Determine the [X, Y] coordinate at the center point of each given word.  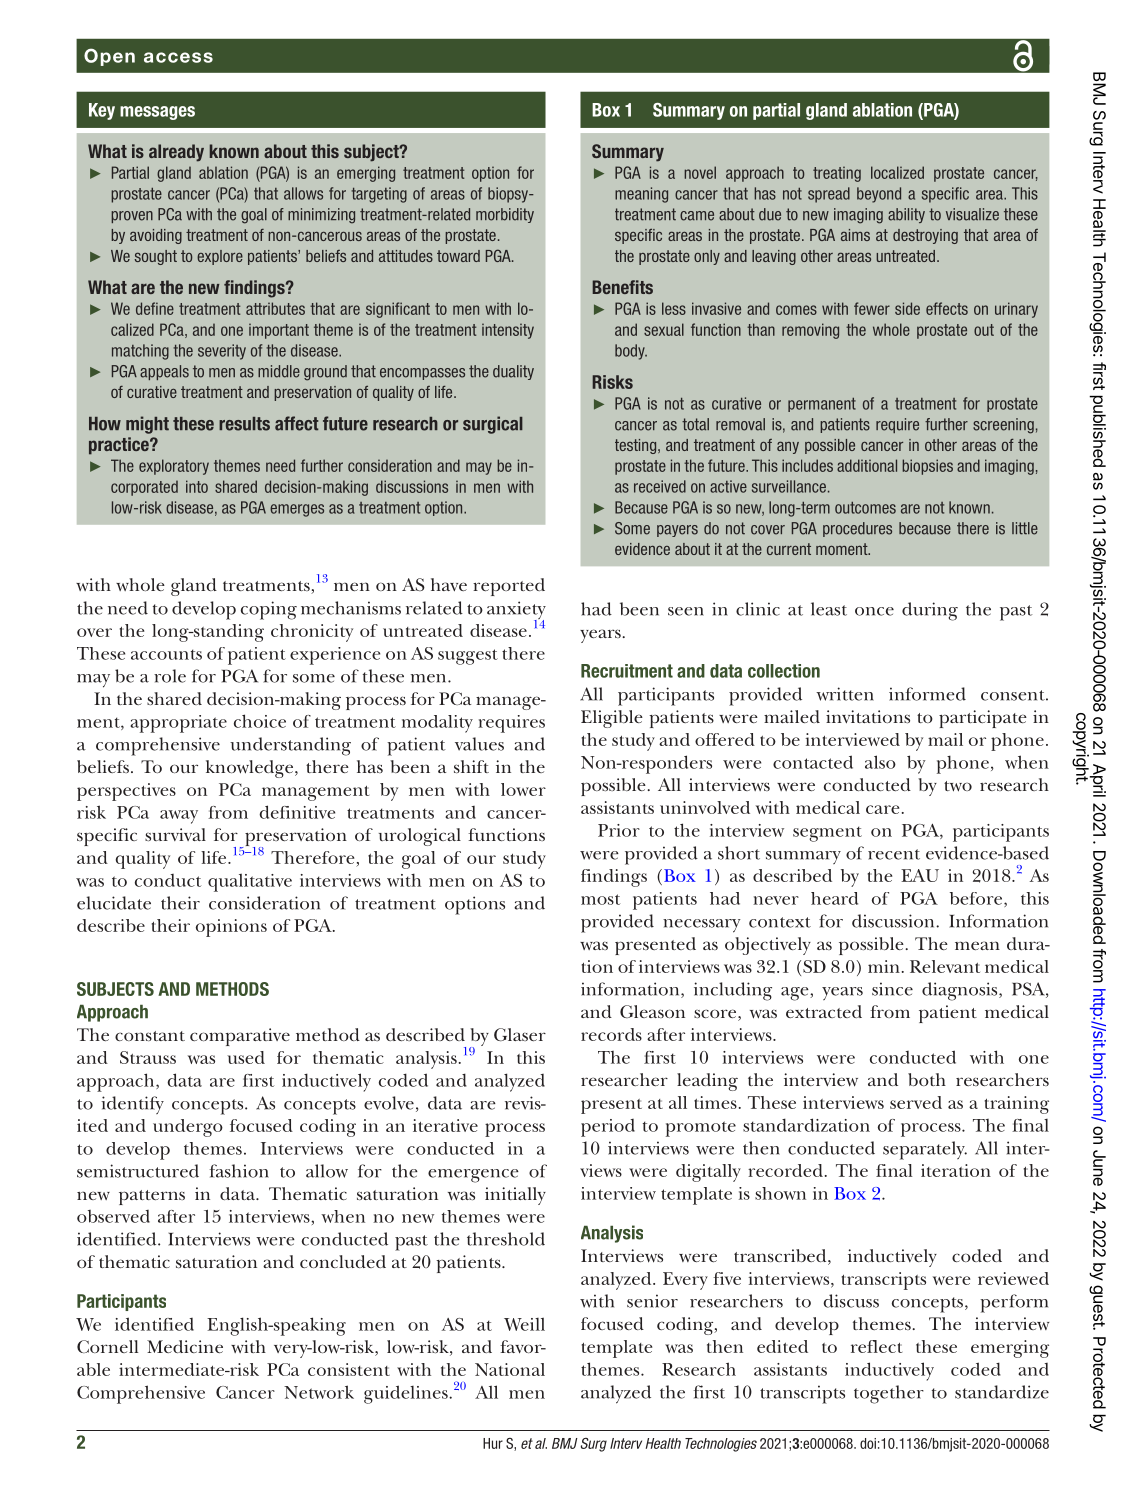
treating [837, 174]
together [889, 1394]
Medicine [185, 1346]
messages [157, 113]
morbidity [505, 215]
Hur [493, 1443]
